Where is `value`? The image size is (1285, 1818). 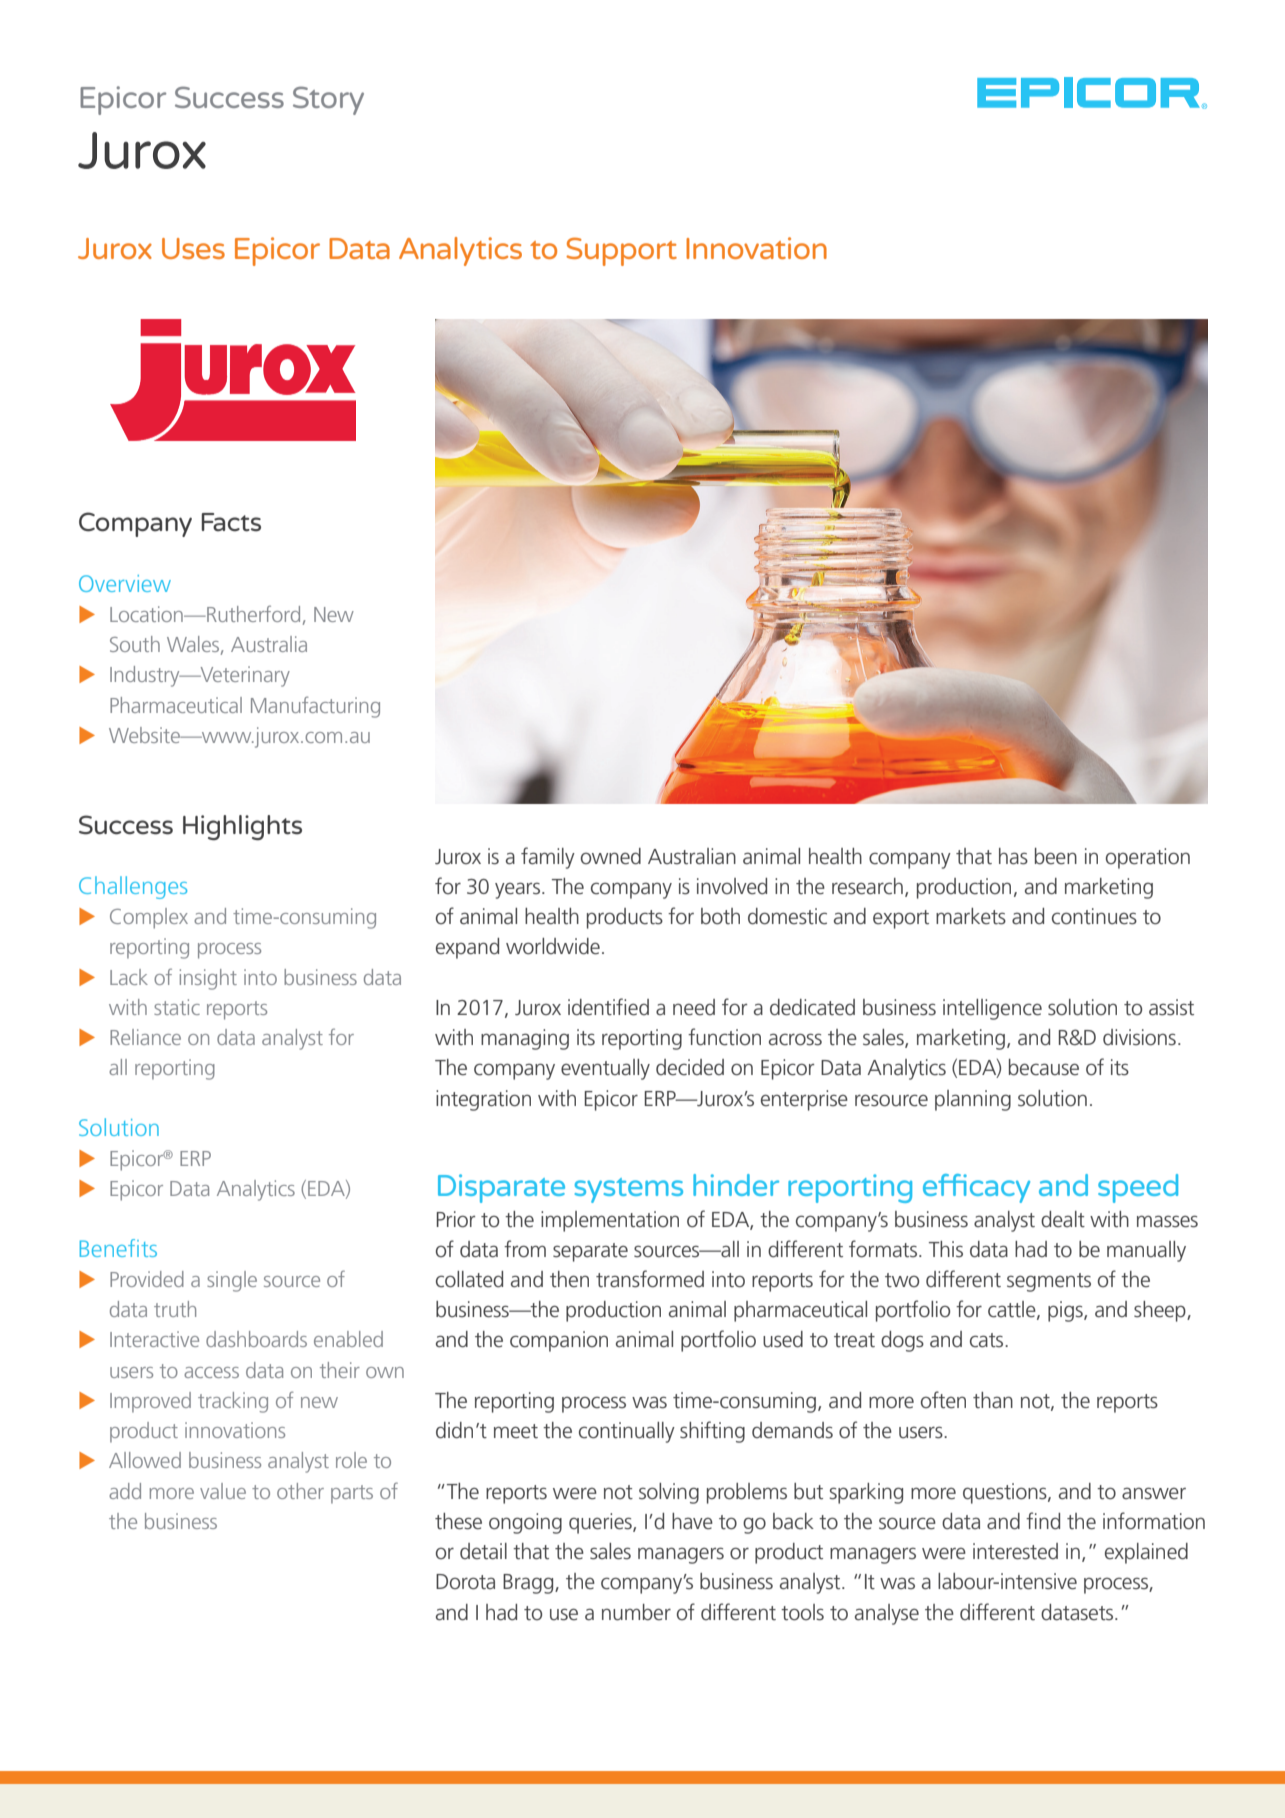 value is located at coordinates (223, 1491).
